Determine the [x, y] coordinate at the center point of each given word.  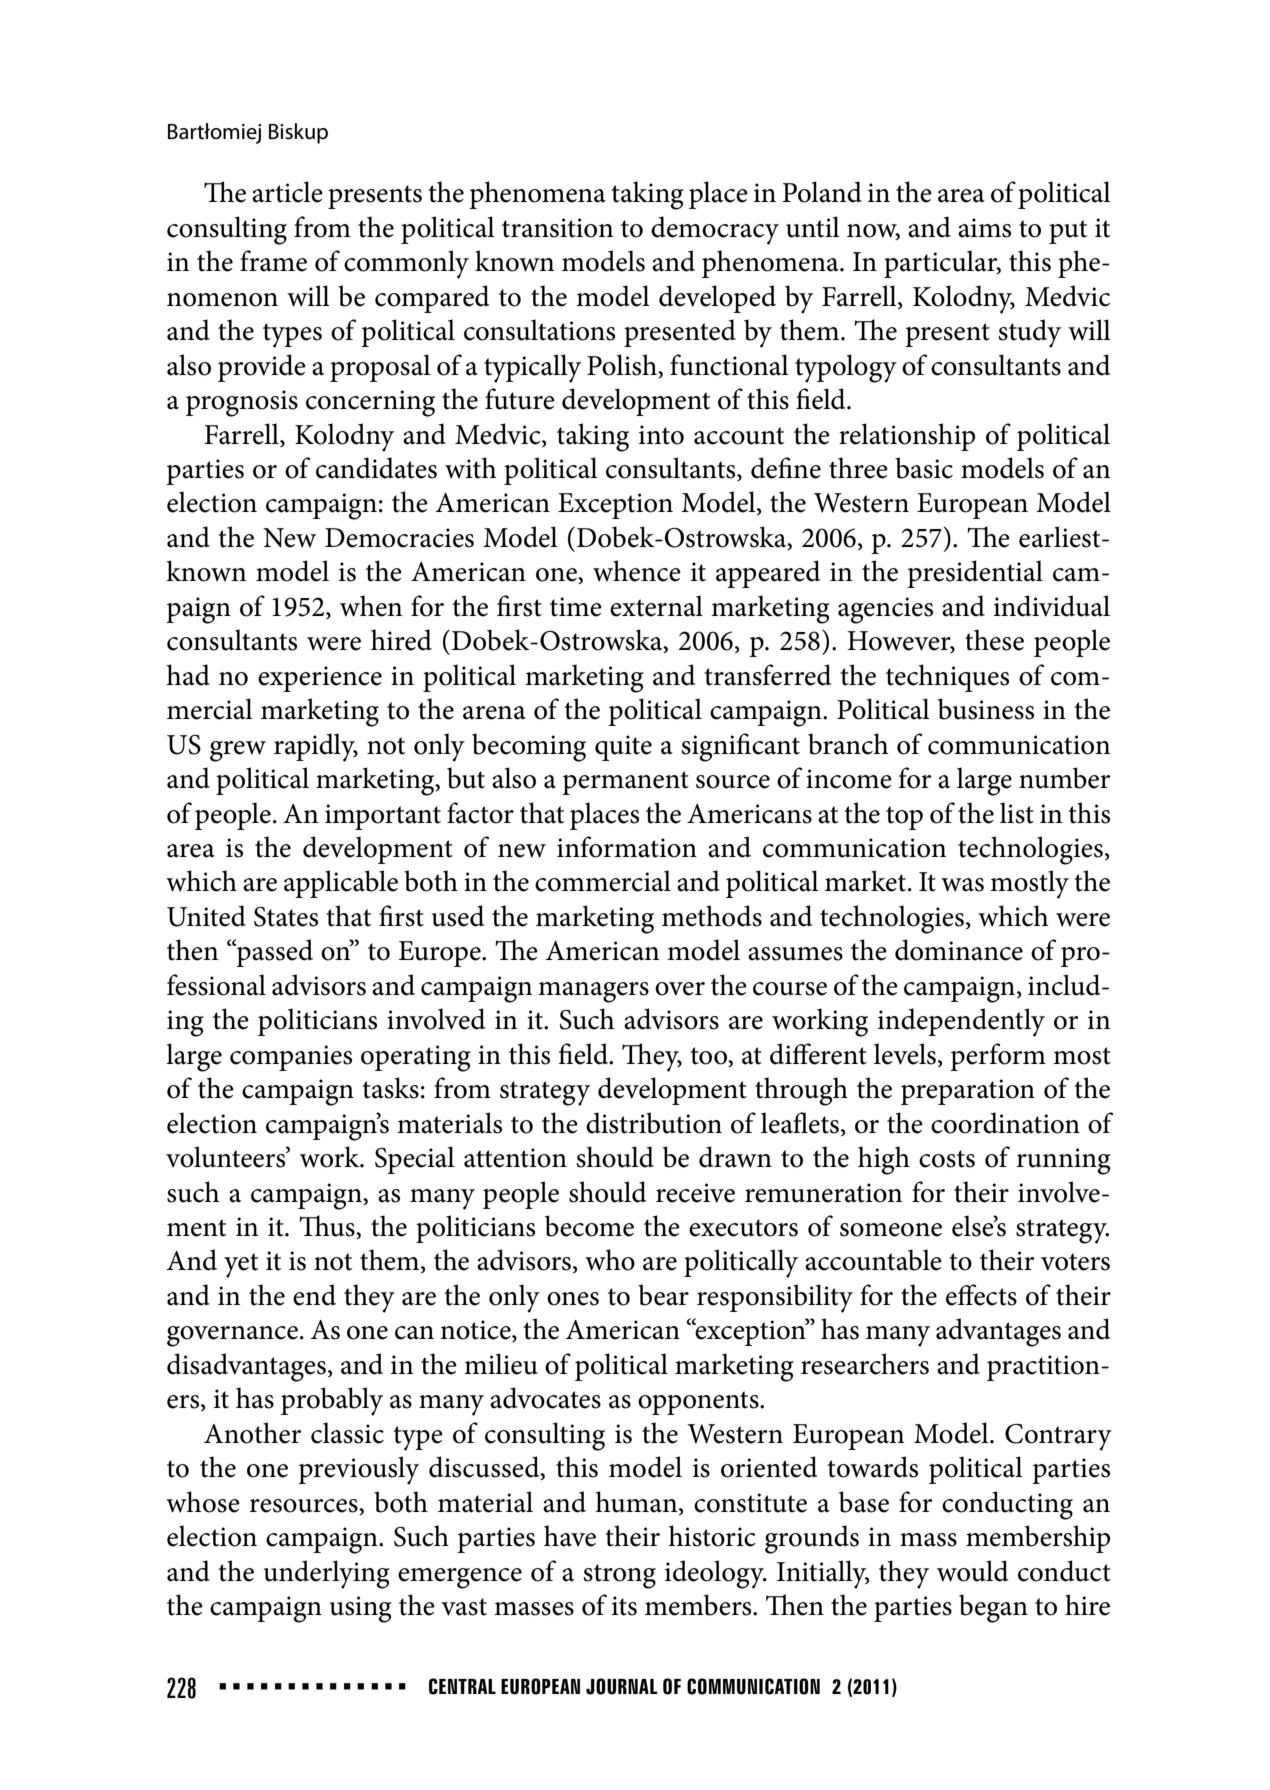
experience [320, 679]
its [624, 1606]
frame [273, 261]
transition [557, 228]
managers [593, 992]
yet [241, 1265]
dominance [959, 950]
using [361, 1609]
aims [984, 228]
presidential [975, 574]
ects [994, 1296]
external [656, 606]
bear [663, 1295]
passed [274, 953]
